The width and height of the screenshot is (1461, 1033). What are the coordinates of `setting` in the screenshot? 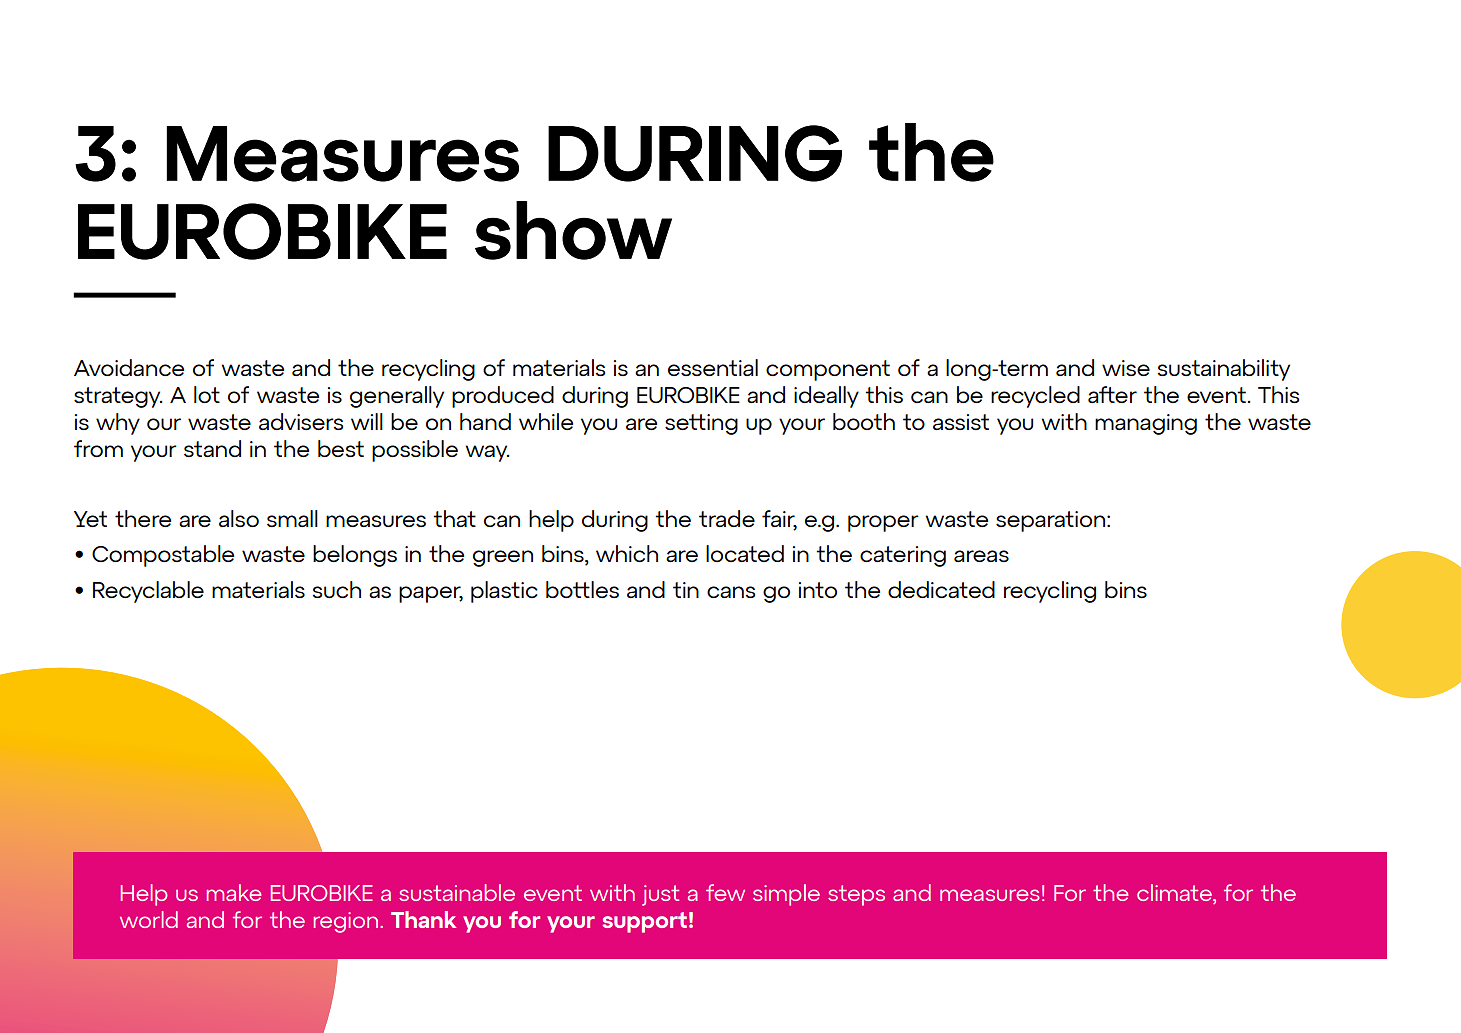 It's located at (701, 424).
